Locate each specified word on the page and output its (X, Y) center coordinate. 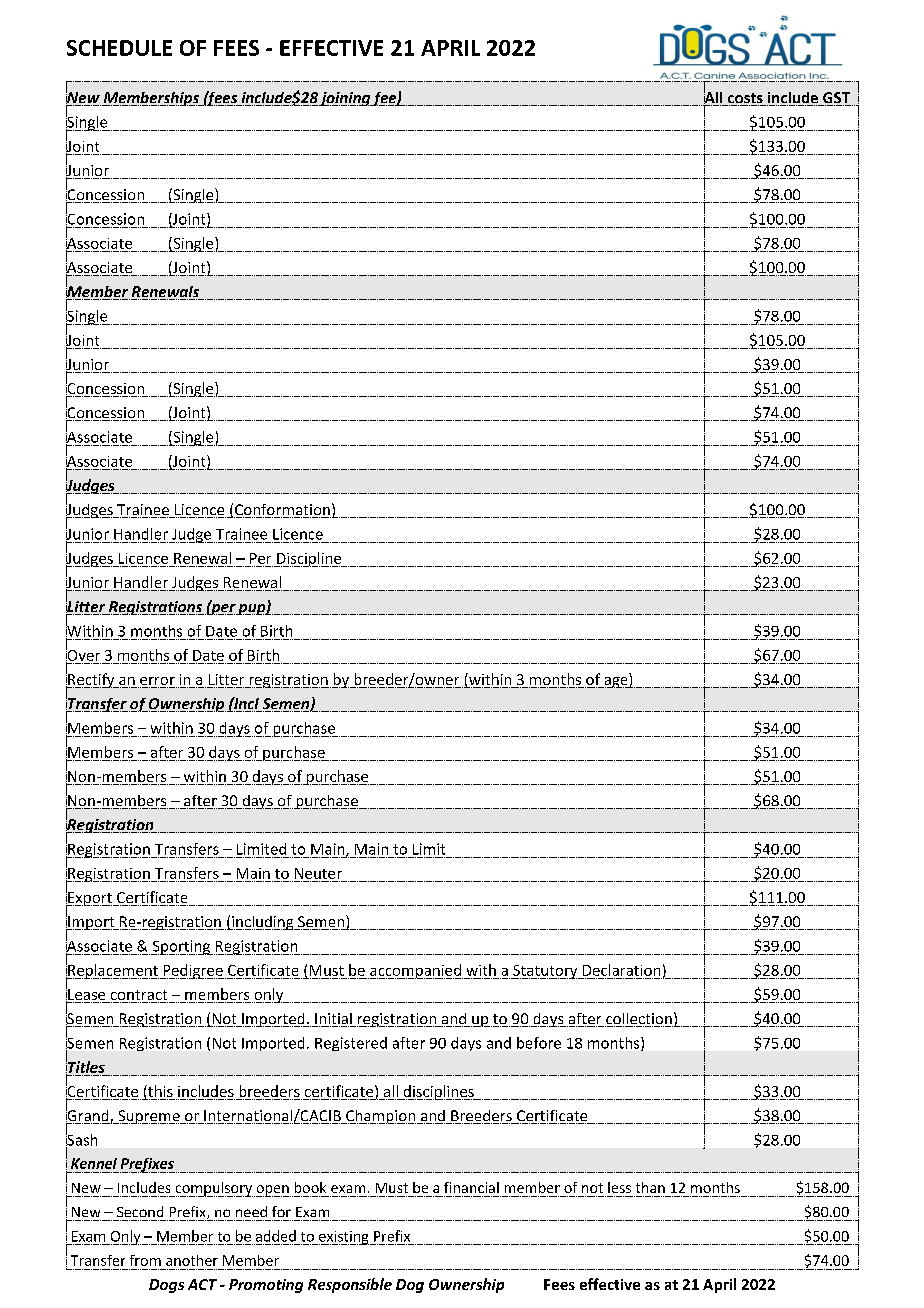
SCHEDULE (119, 48)
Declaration (621, 970)
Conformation (282, 511)
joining (345, 99)
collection (639, 1020)
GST (836, 99)
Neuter (318, 873)
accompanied (415, 971)
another (192, 1260)
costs (745, 99)
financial (471, 1187)
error (157, 682)
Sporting (181, 947)
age (616, 682)
